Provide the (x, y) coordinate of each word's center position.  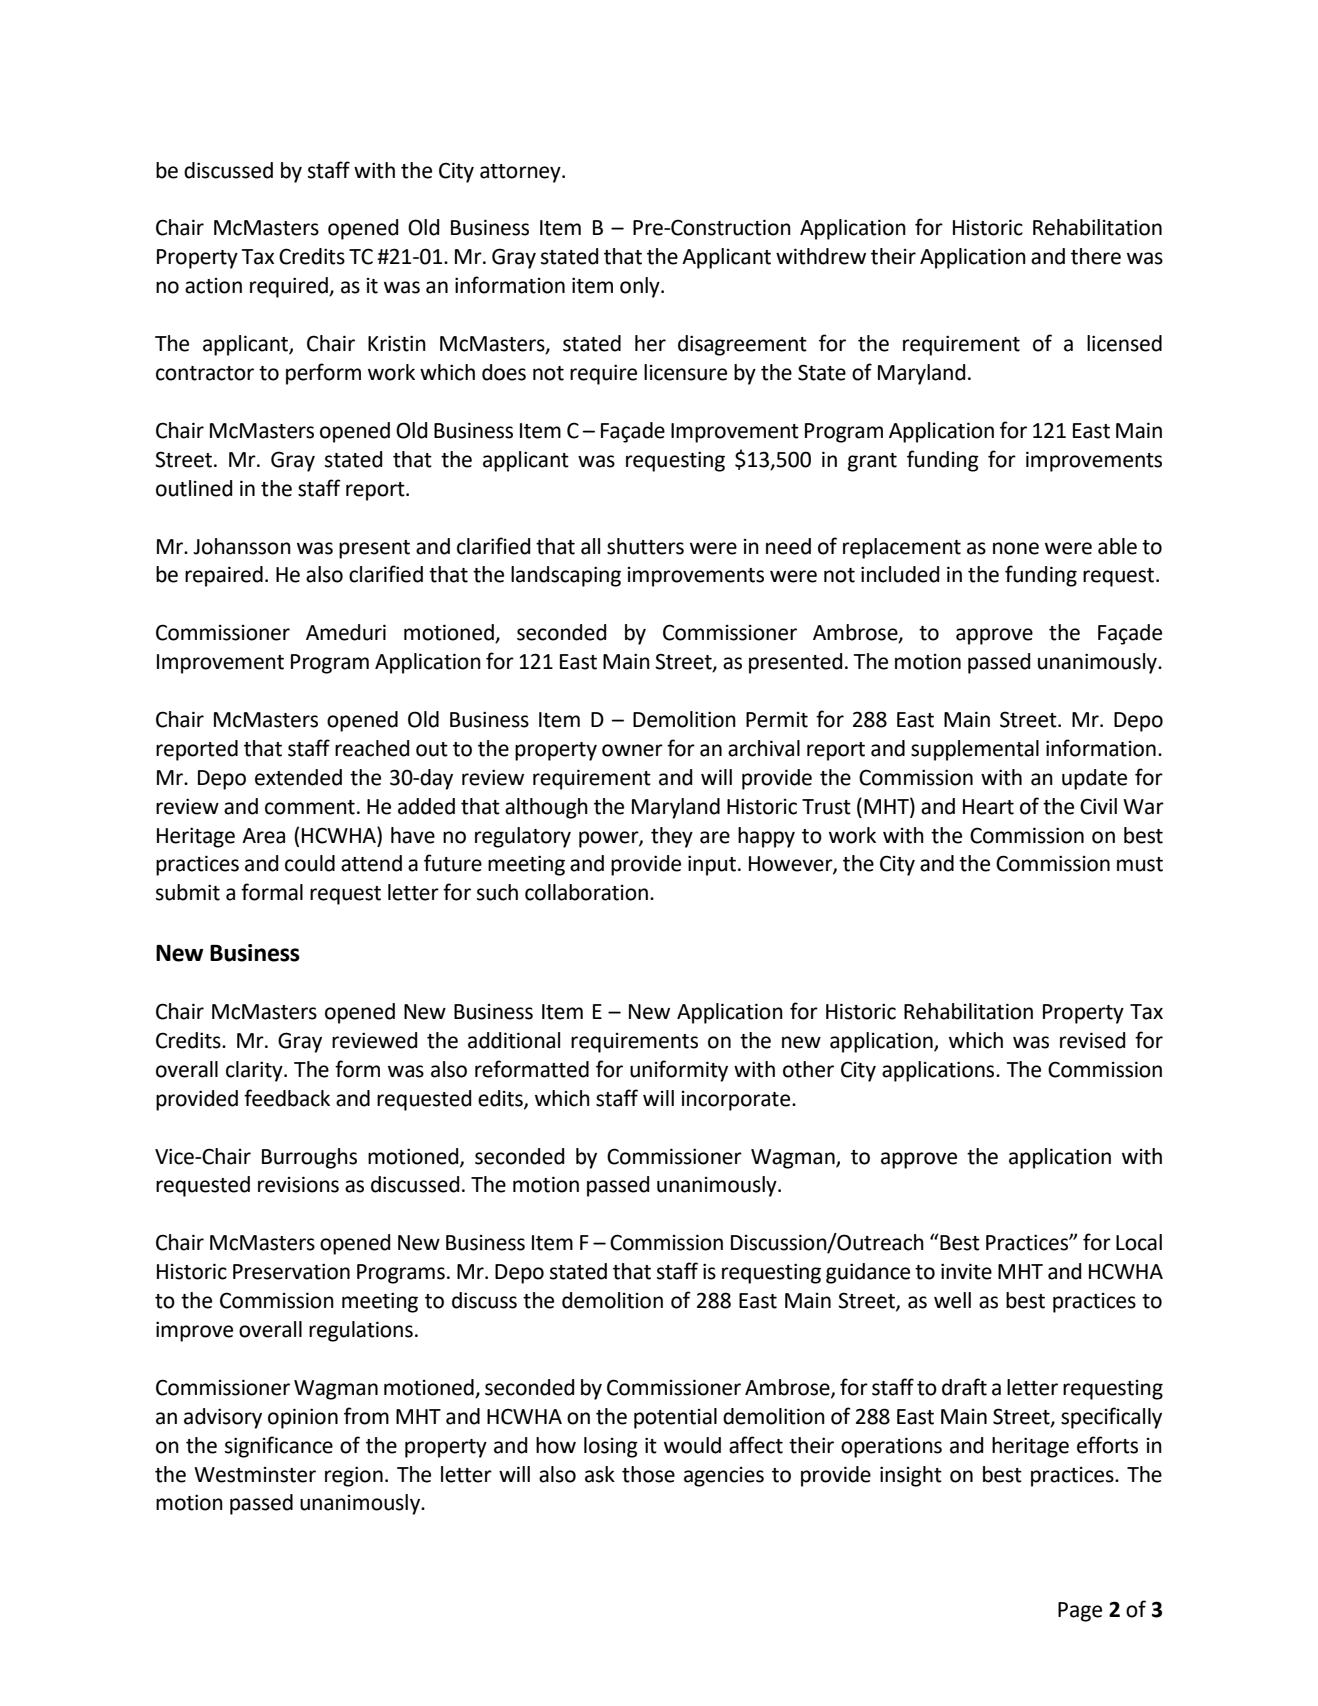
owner (632, 750)
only (641, 287)
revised (1093, 1040)
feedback (287, 1098)
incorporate (737, 1101)
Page (1080, 1612)
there (1096, 256)
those (648, 1474)
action (213, 286)
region (354, 1476)
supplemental (975, 750)
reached (372, 748)
